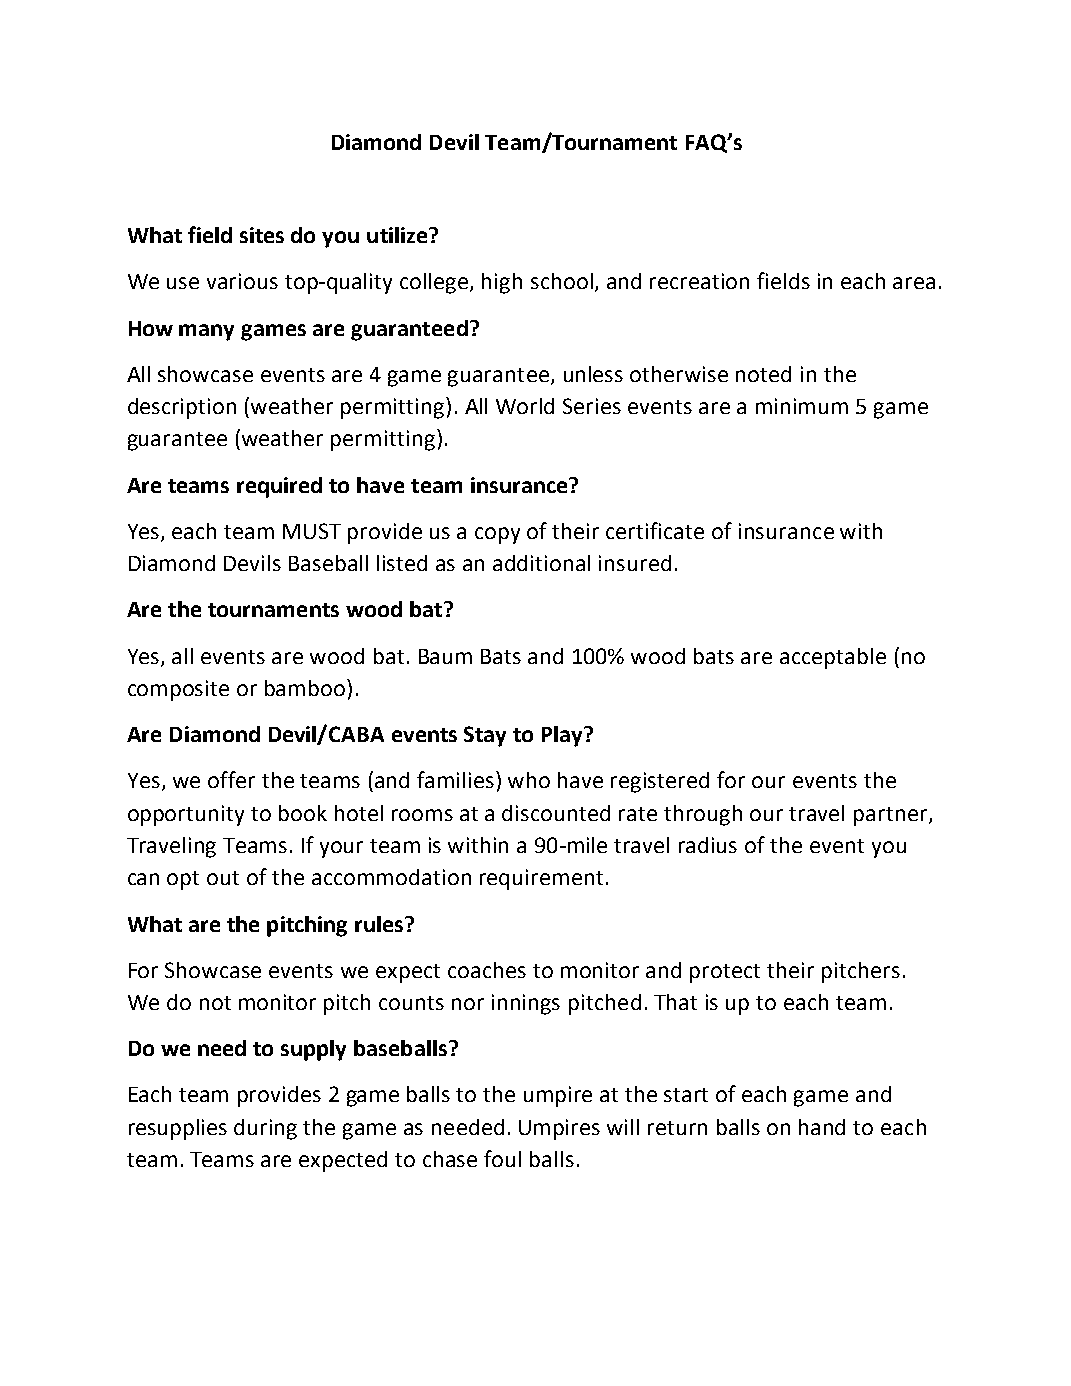  What do you see at coordinates (502, 283) in the screenshot?
I see `high` at bounding box center [502, 283].
